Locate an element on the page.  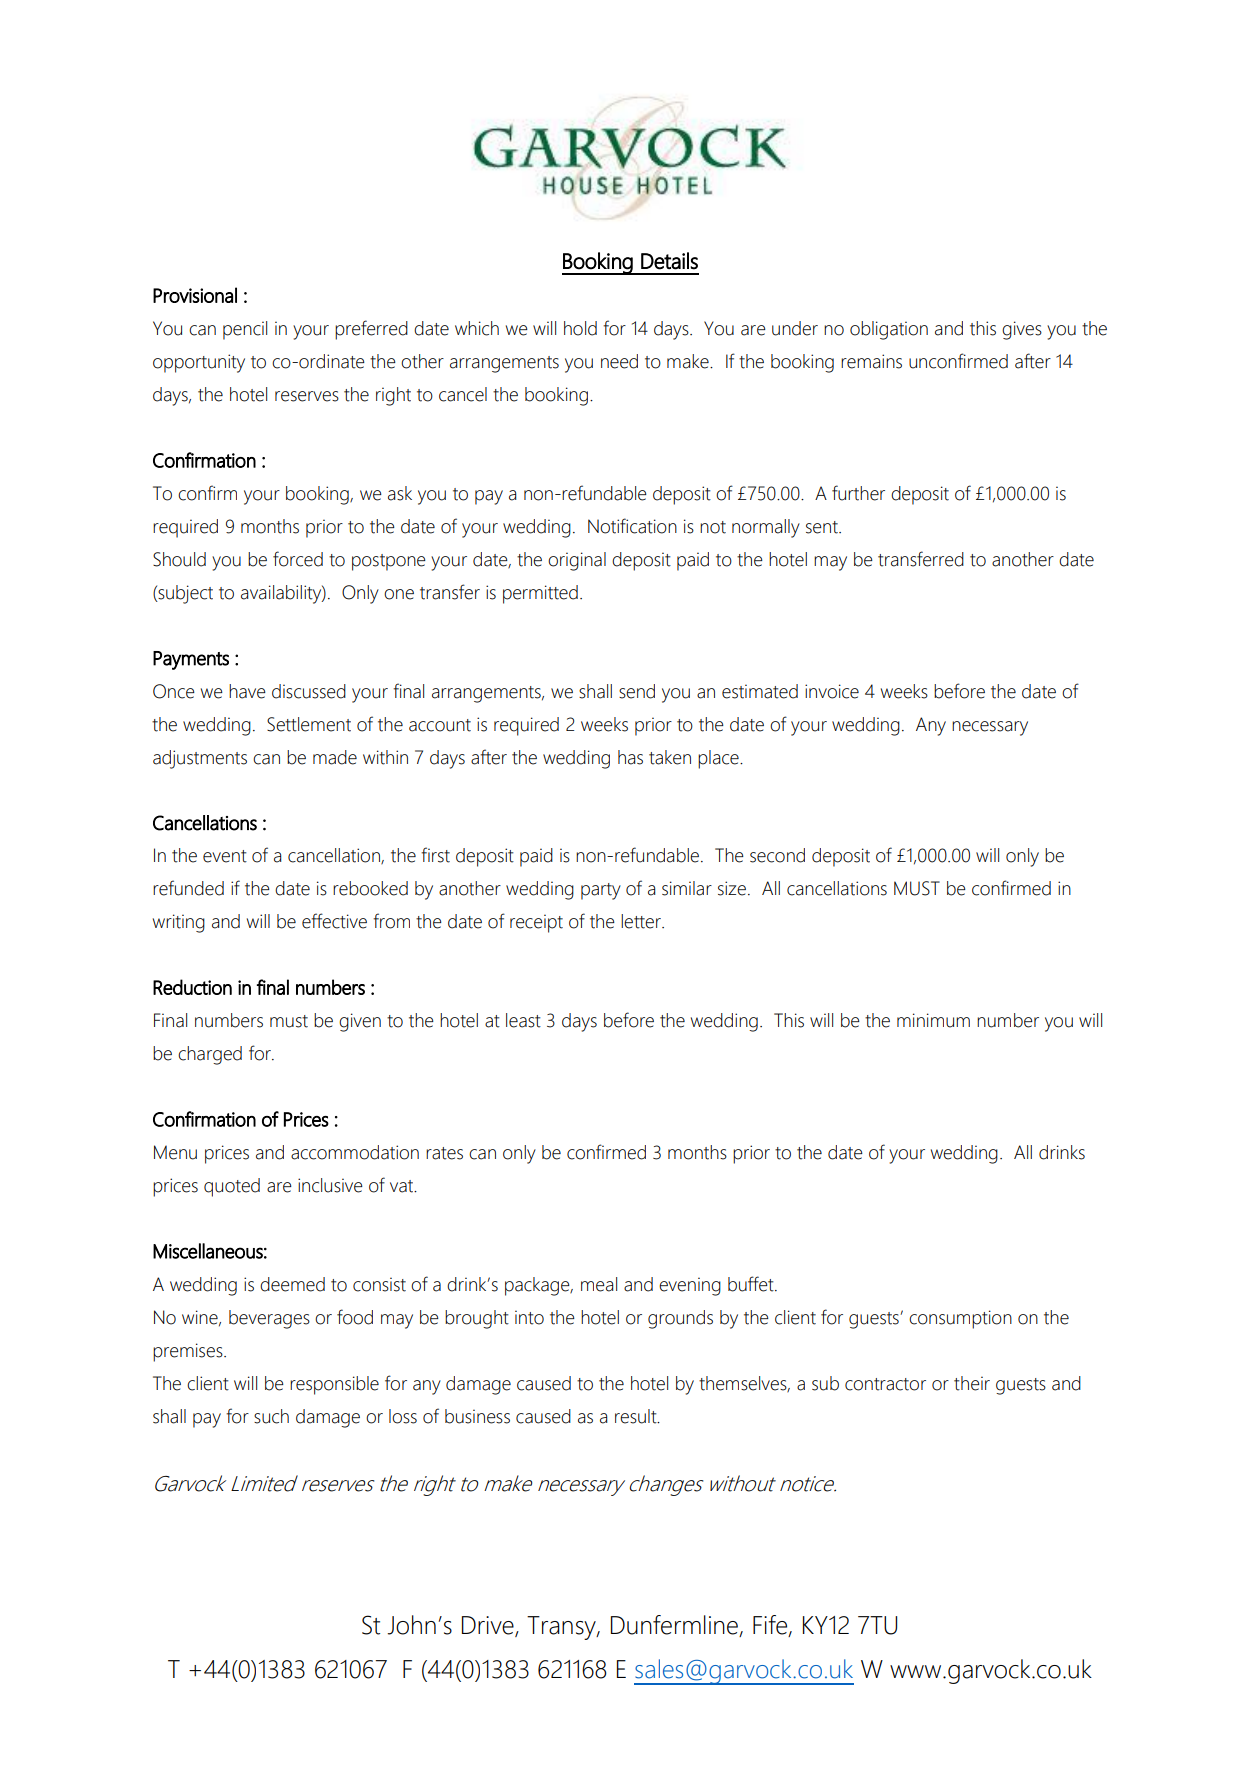
event is located at coordinates (225, 856).
